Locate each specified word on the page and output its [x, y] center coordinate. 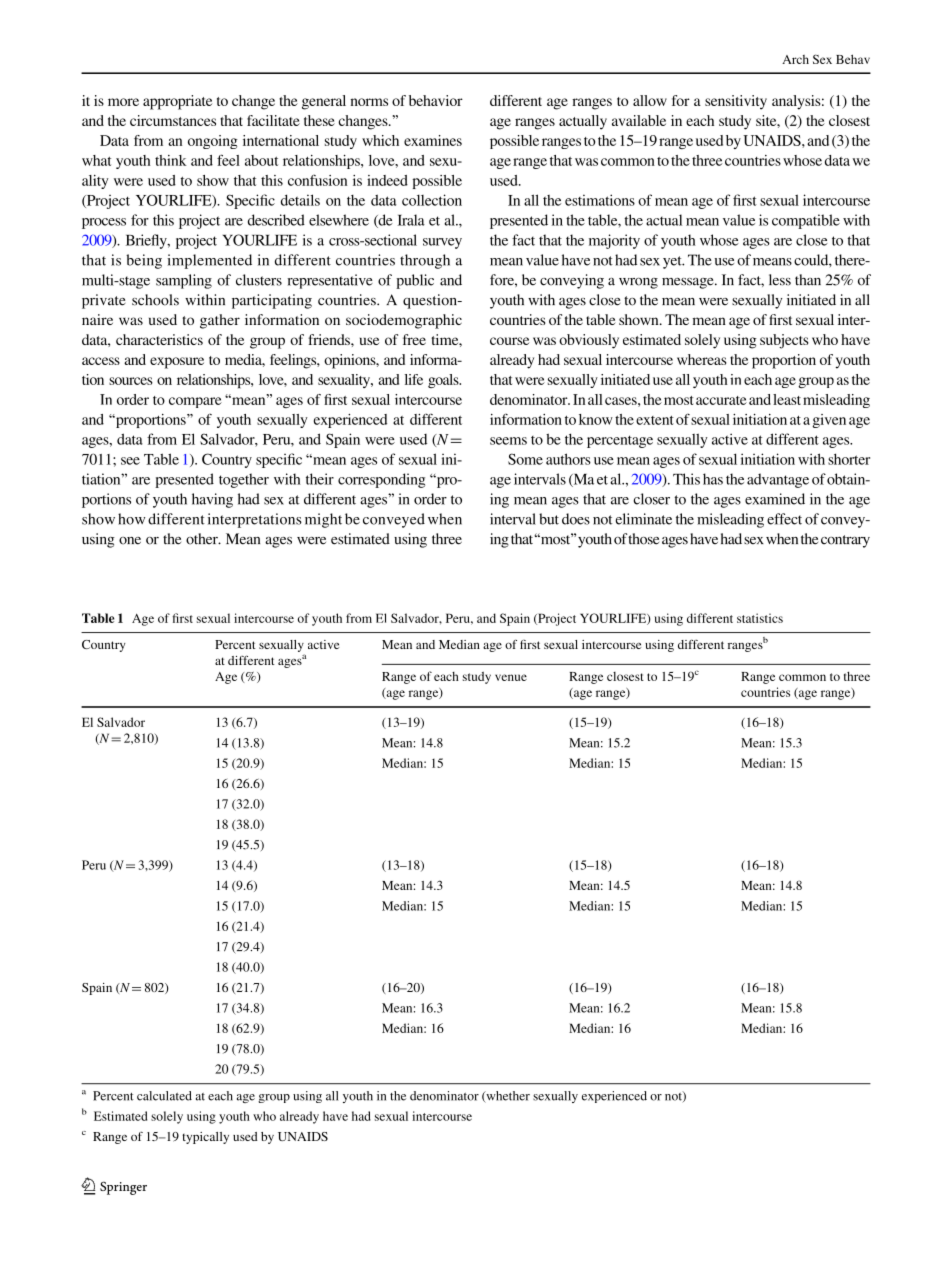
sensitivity [736, 102]
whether [507, 1097]
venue [511, 677]
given [829, 421]
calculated [164, 1096]
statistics [760, 618]
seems [508, 441]
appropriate [177, 102]
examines [433, 140]
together [244, 480]
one [130, 541]
